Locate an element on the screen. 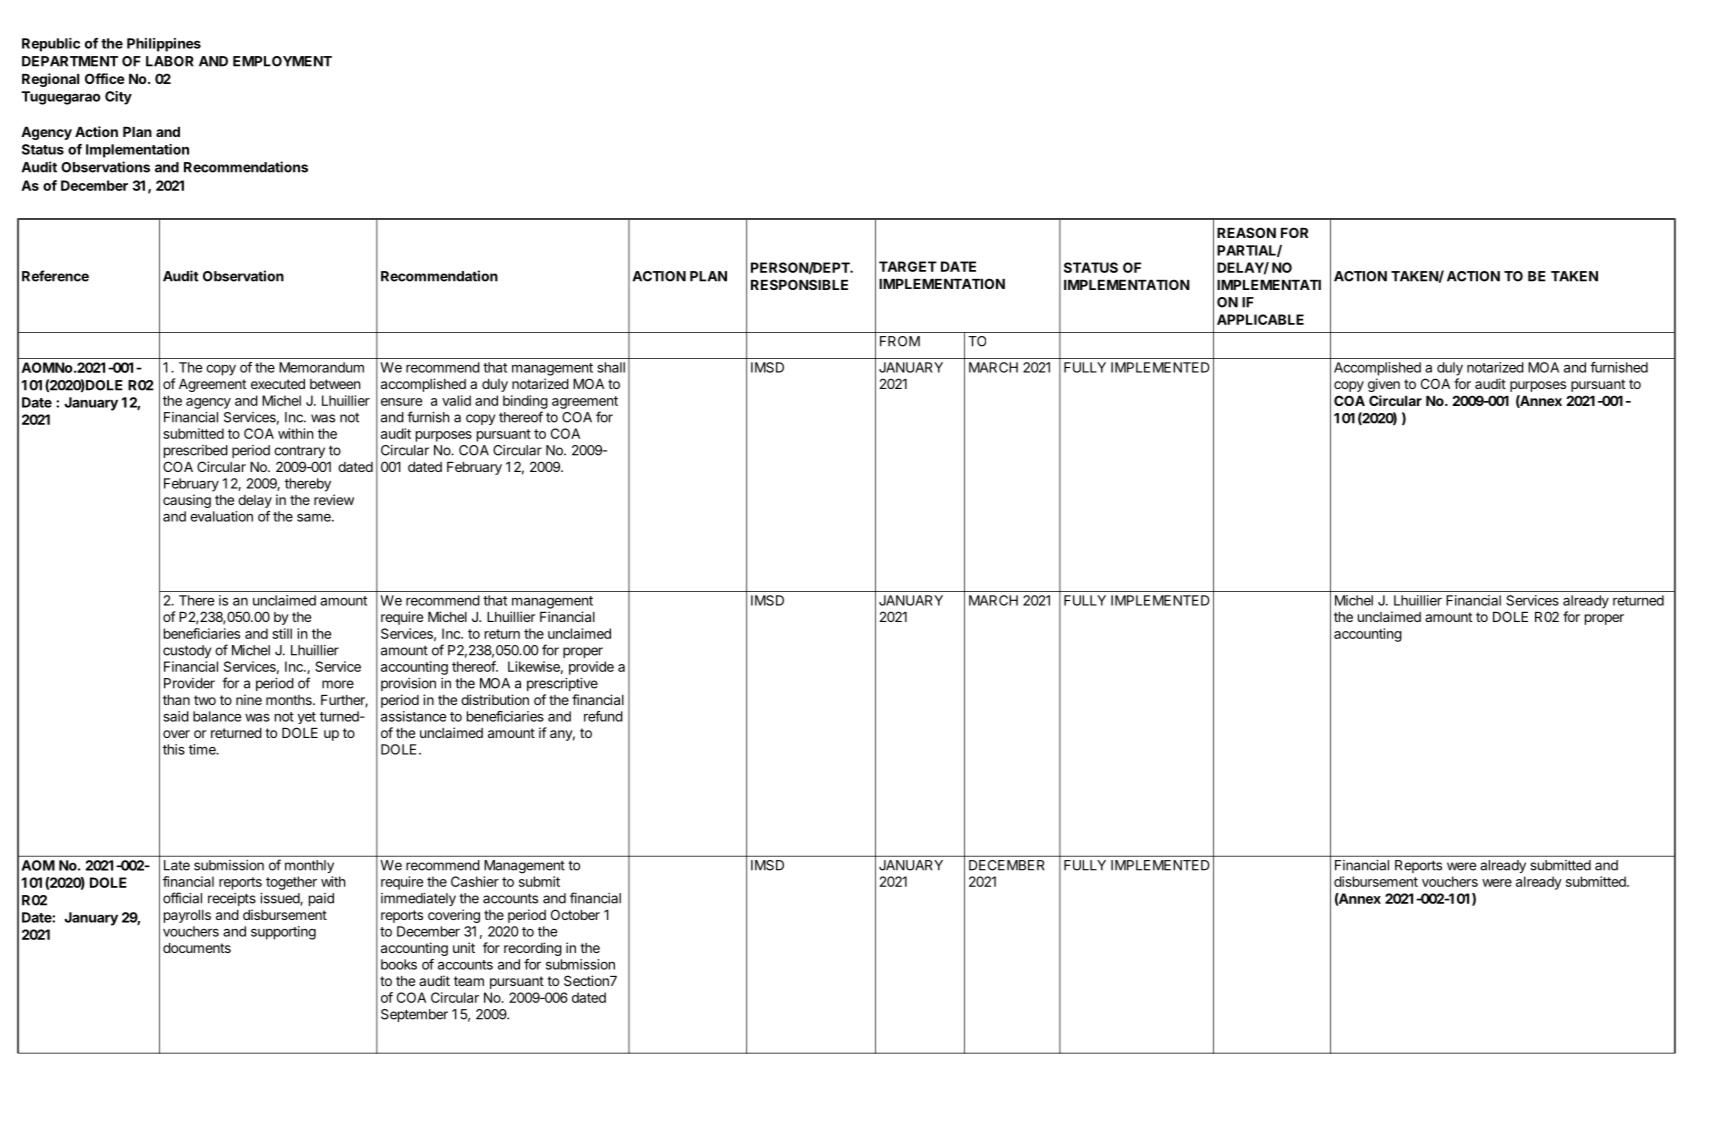  time is located at coordinates (203, 749).
